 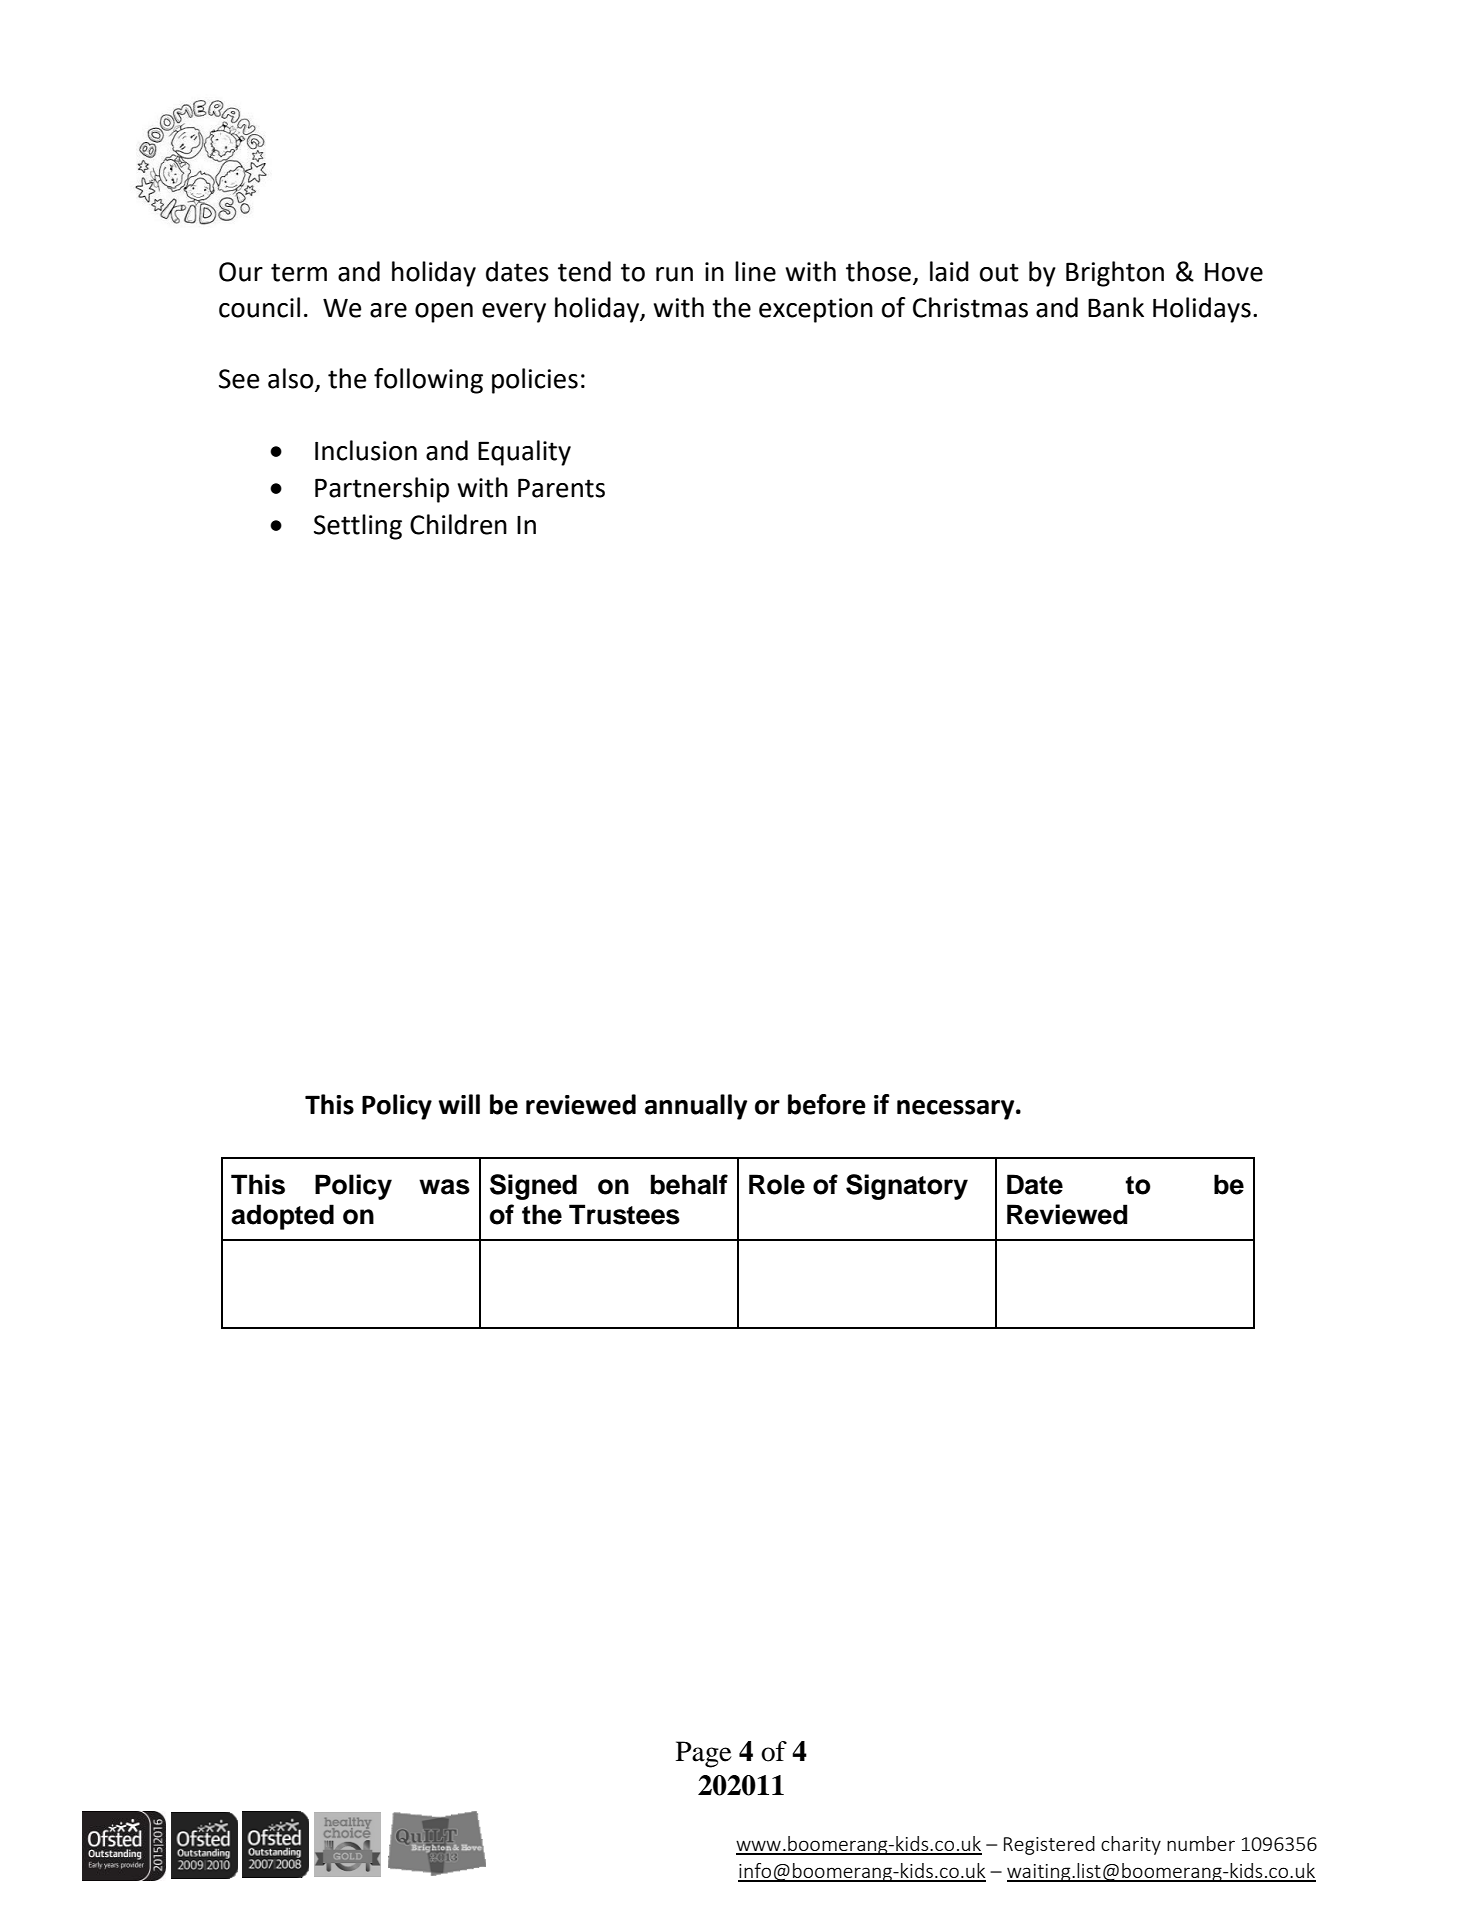 I want to click on Bank, so click(x=1116, y=307).
